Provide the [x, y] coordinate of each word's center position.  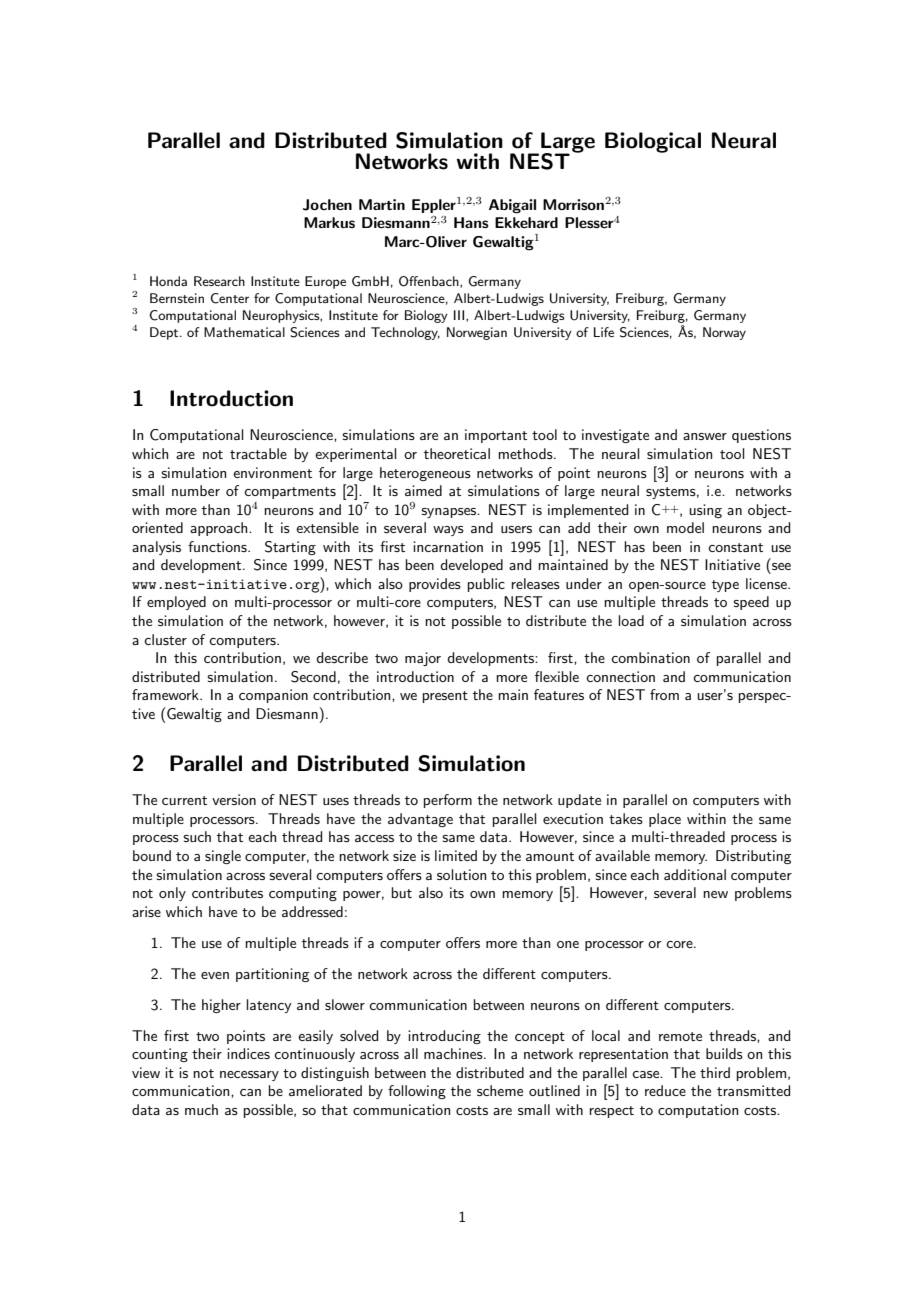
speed [751, 603]
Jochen [327, 205]
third [715, 1072]
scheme [500, 1090]
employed [176, 603]
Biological [653, 142]
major [423, 659]
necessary [249, 1076]
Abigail [512, 206]
